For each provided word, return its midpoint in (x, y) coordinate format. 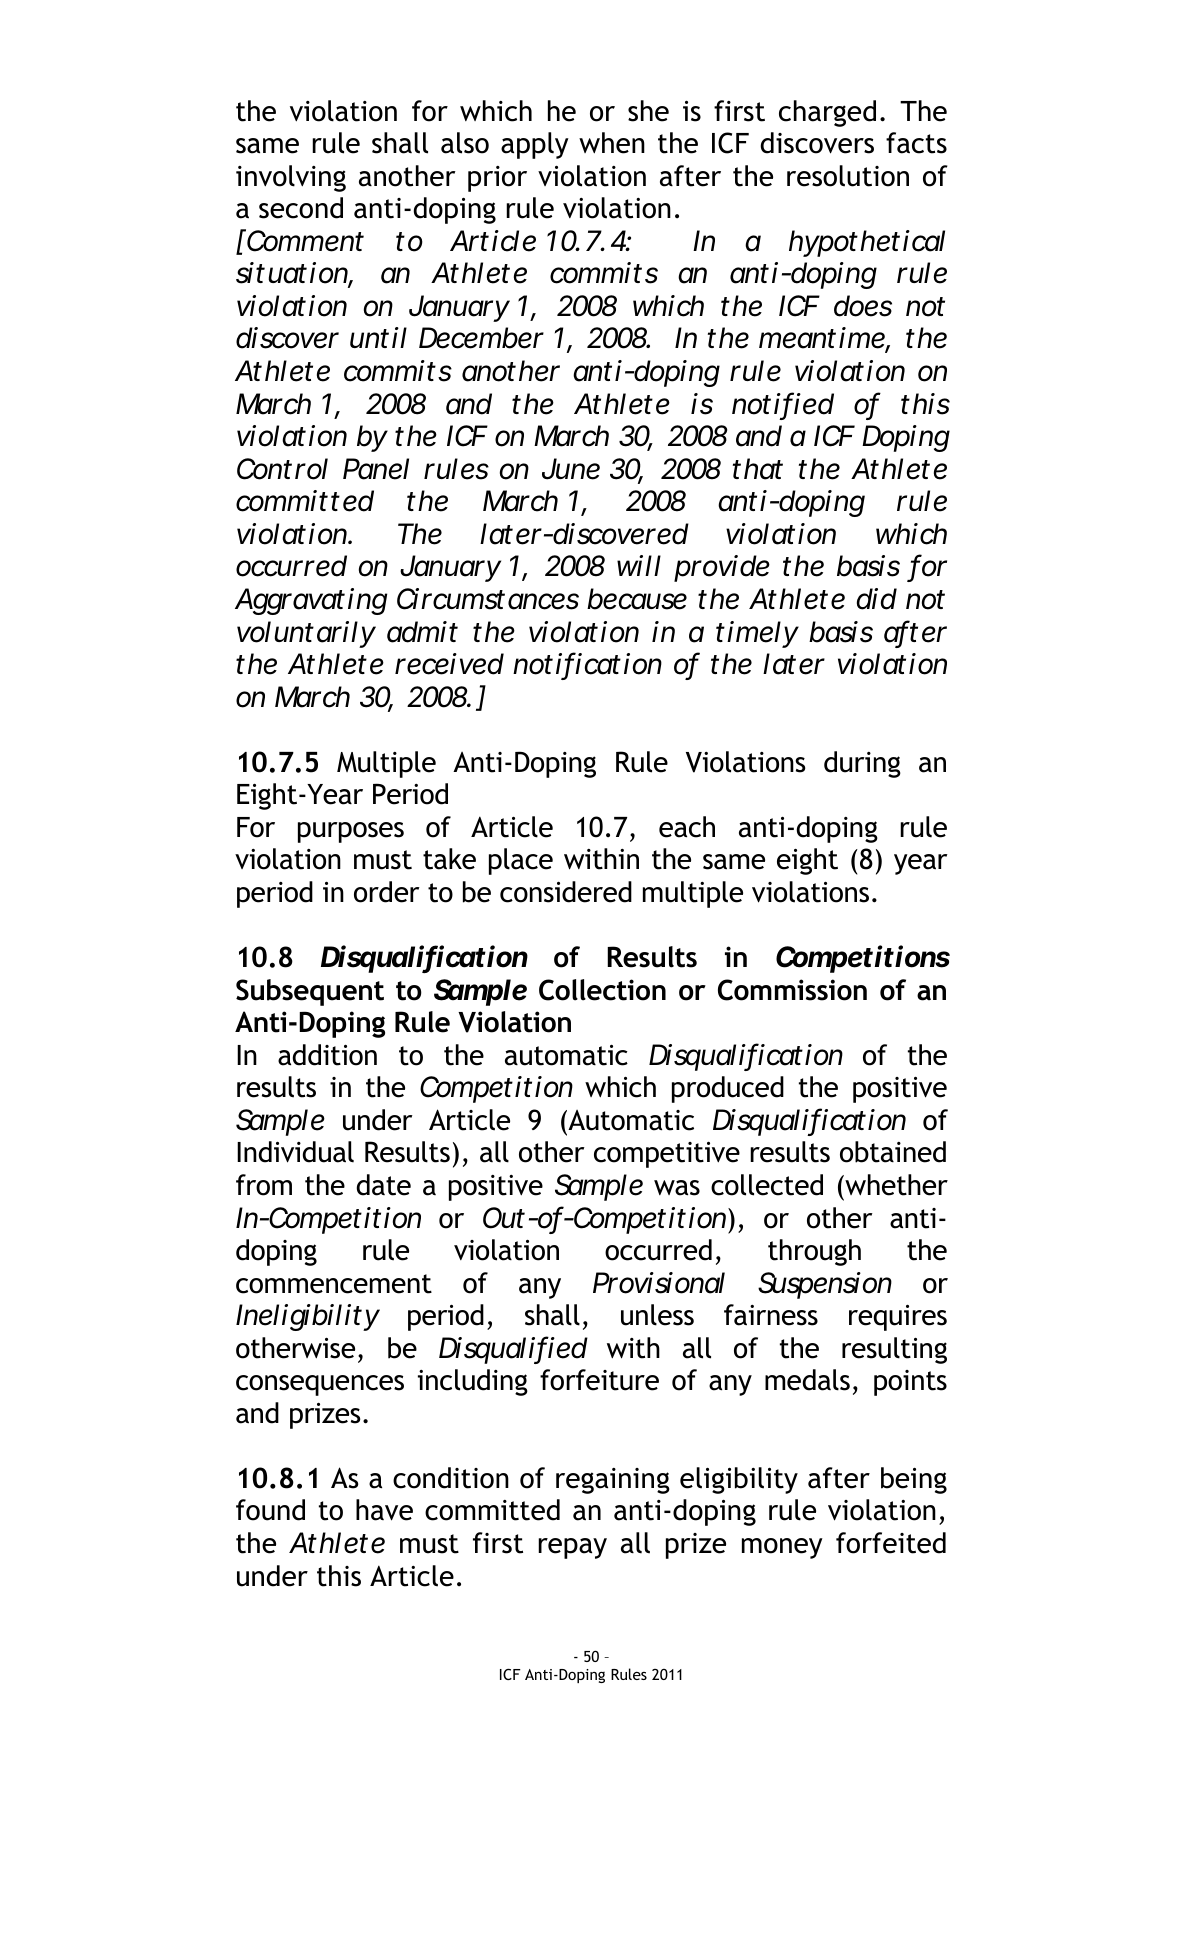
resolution (848, 176)
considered (566, 892)
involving (291, 178)
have (384, 1510)
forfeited (891, 1543)
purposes (351, 832)
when (612, 143)
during (862, 764)
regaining (613, 1481)
